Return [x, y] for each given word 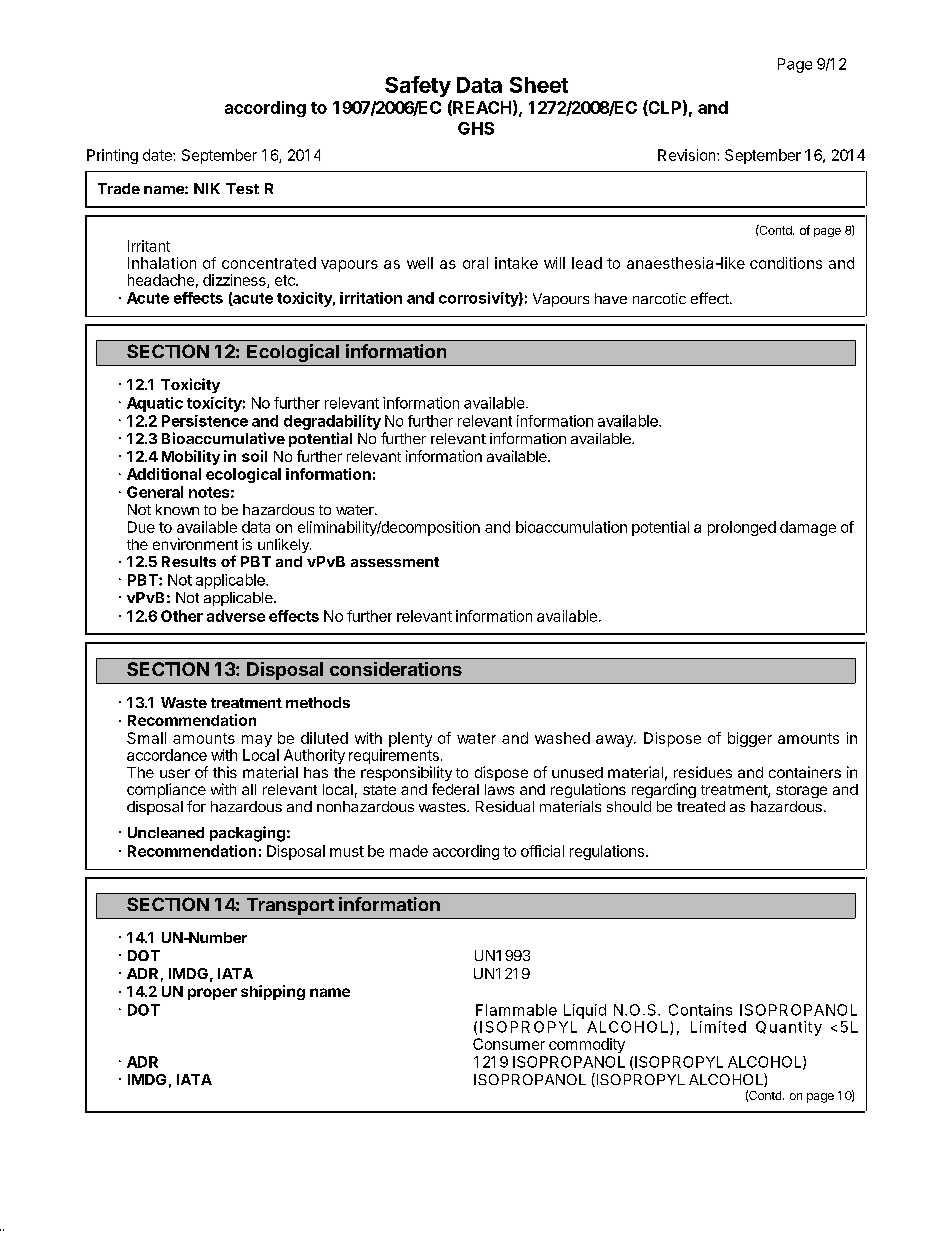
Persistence [205, 421]
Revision [688, 155]
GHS [476, 128]
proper [212, 994]
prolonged [742, 528]
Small [146, 738]
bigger [750, 739]
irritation [371, 298]
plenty [410, 739]
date [158, 155]
